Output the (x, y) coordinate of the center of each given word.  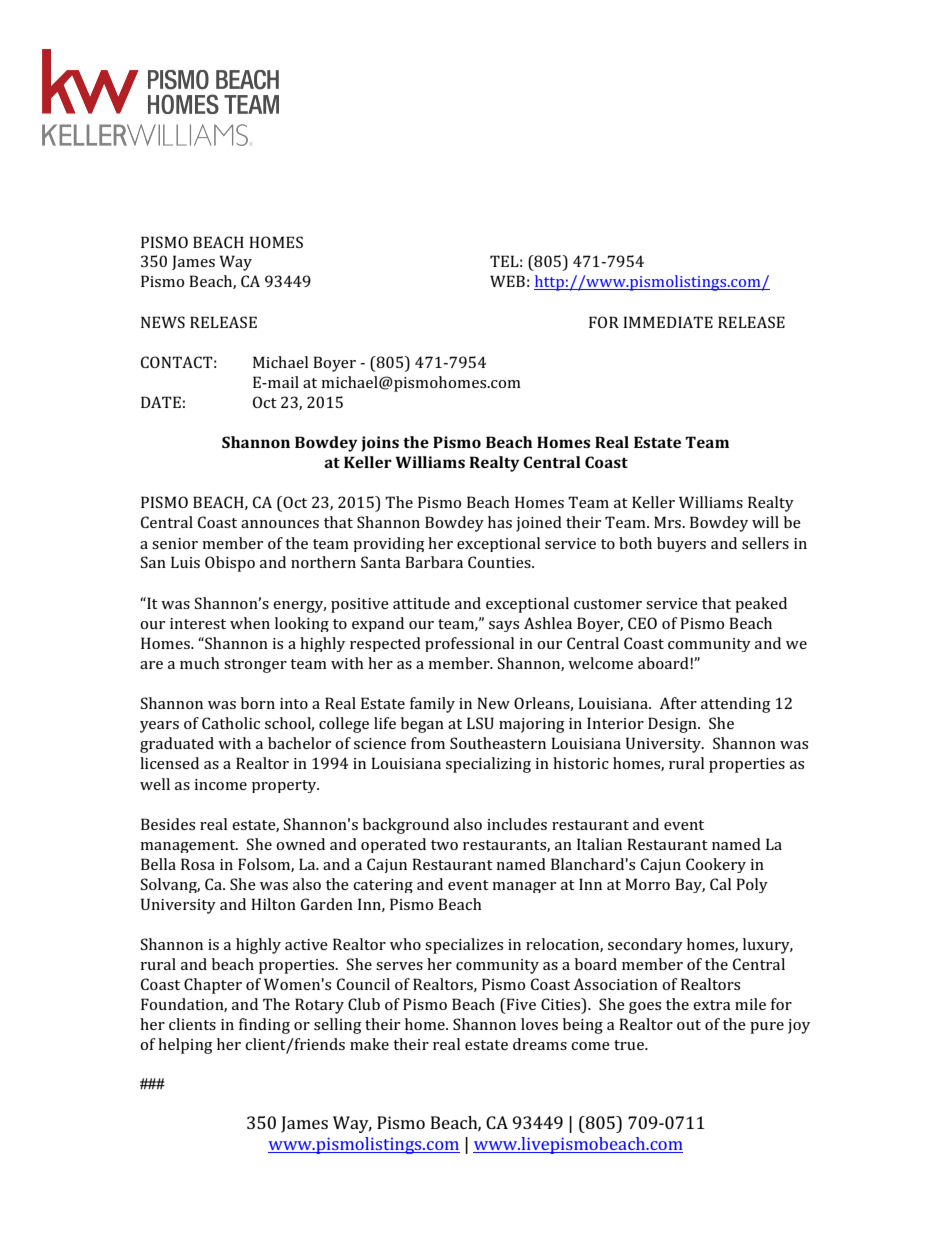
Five (520, 1004)
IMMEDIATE (668, 322)
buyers (681, 544)
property (285, 786)
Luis (185, 562)
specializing (488, 765)
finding (264, 1026)
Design (673, 725)
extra (712, 1005)
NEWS (163, 322)
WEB (507, 281)
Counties (500, 562)
